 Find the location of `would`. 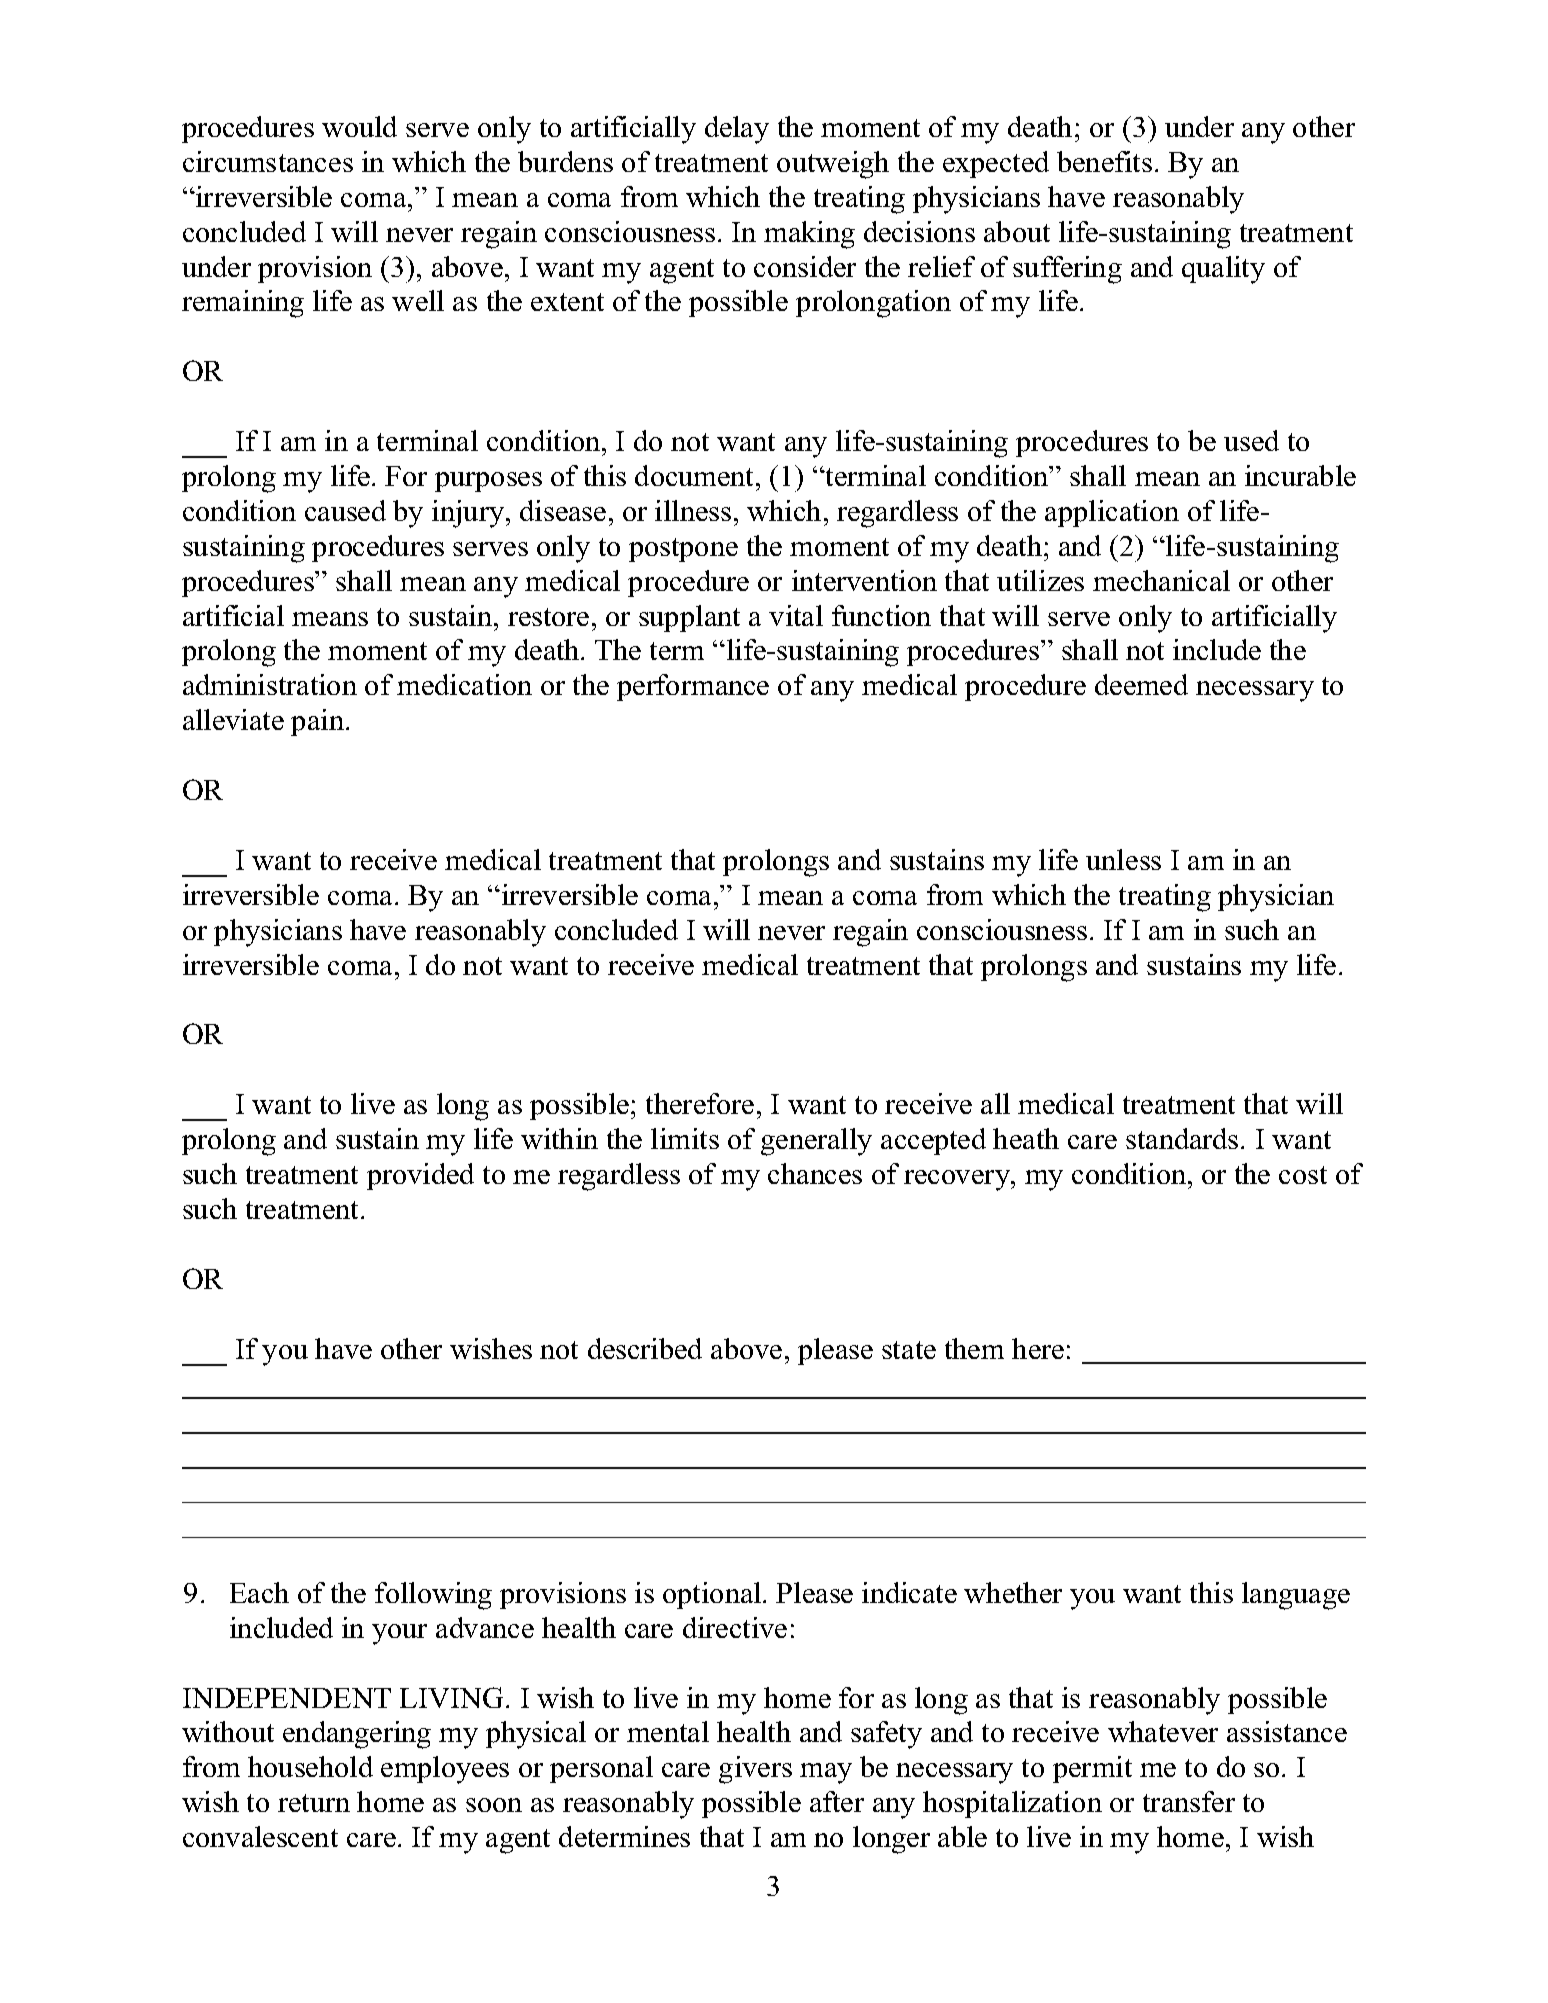

would is located at coordinates (359, 126).
